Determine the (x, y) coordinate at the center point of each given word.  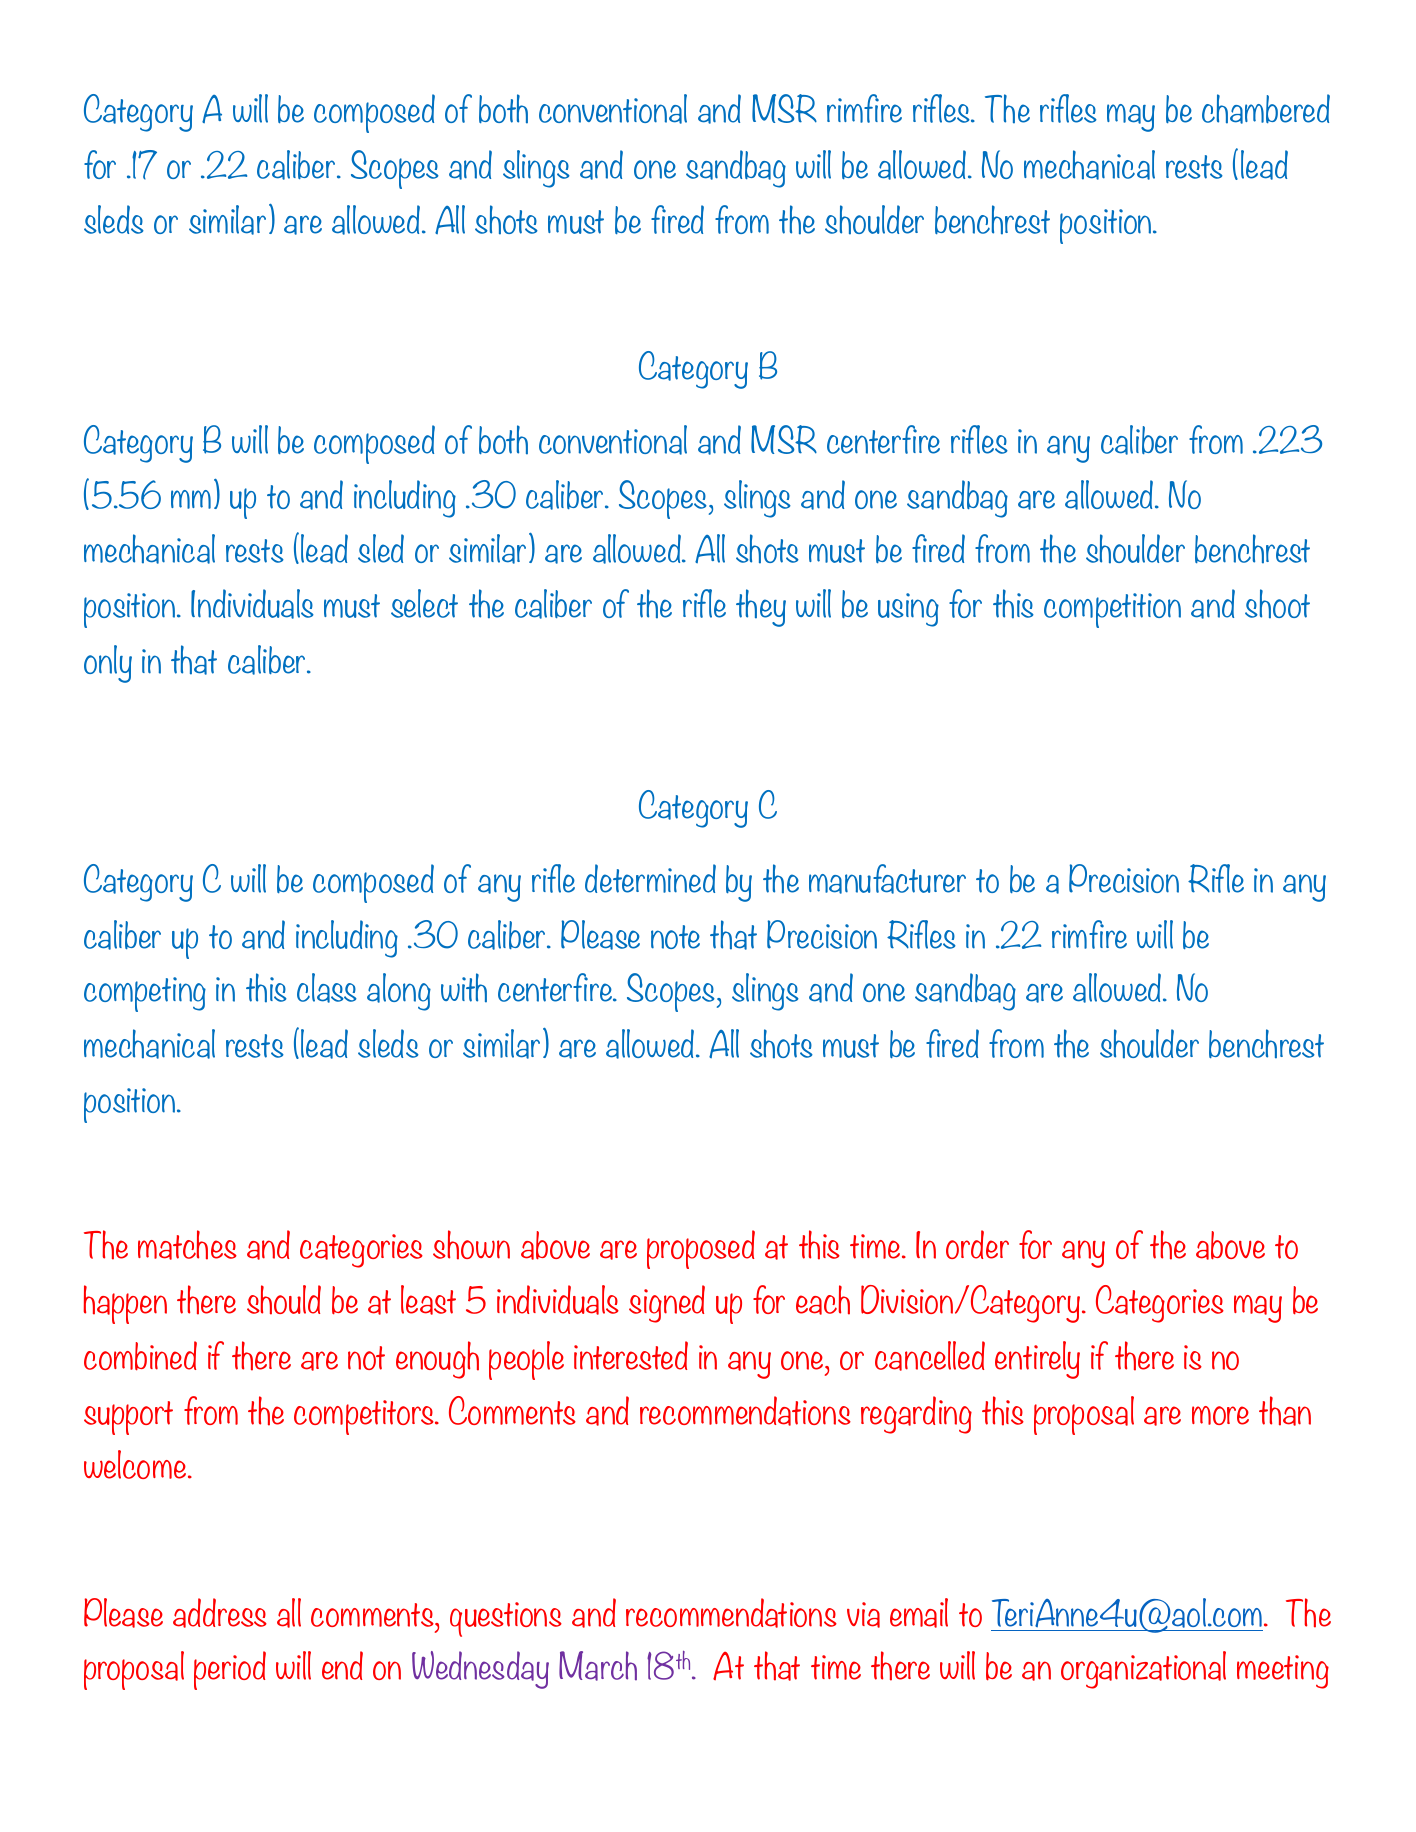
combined (140, 1356)
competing (145, 994)
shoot (1277, 604)
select (424, 603)
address (220, 1613)
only (108, 664)
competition (1112, 610)
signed (667, 1304)
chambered (1266, 109)
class (327, 988)
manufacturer (887, 879)
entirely (1037, 1360)
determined (650, 878)
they (761, 608)
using (908, 610)
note (675, 937)
